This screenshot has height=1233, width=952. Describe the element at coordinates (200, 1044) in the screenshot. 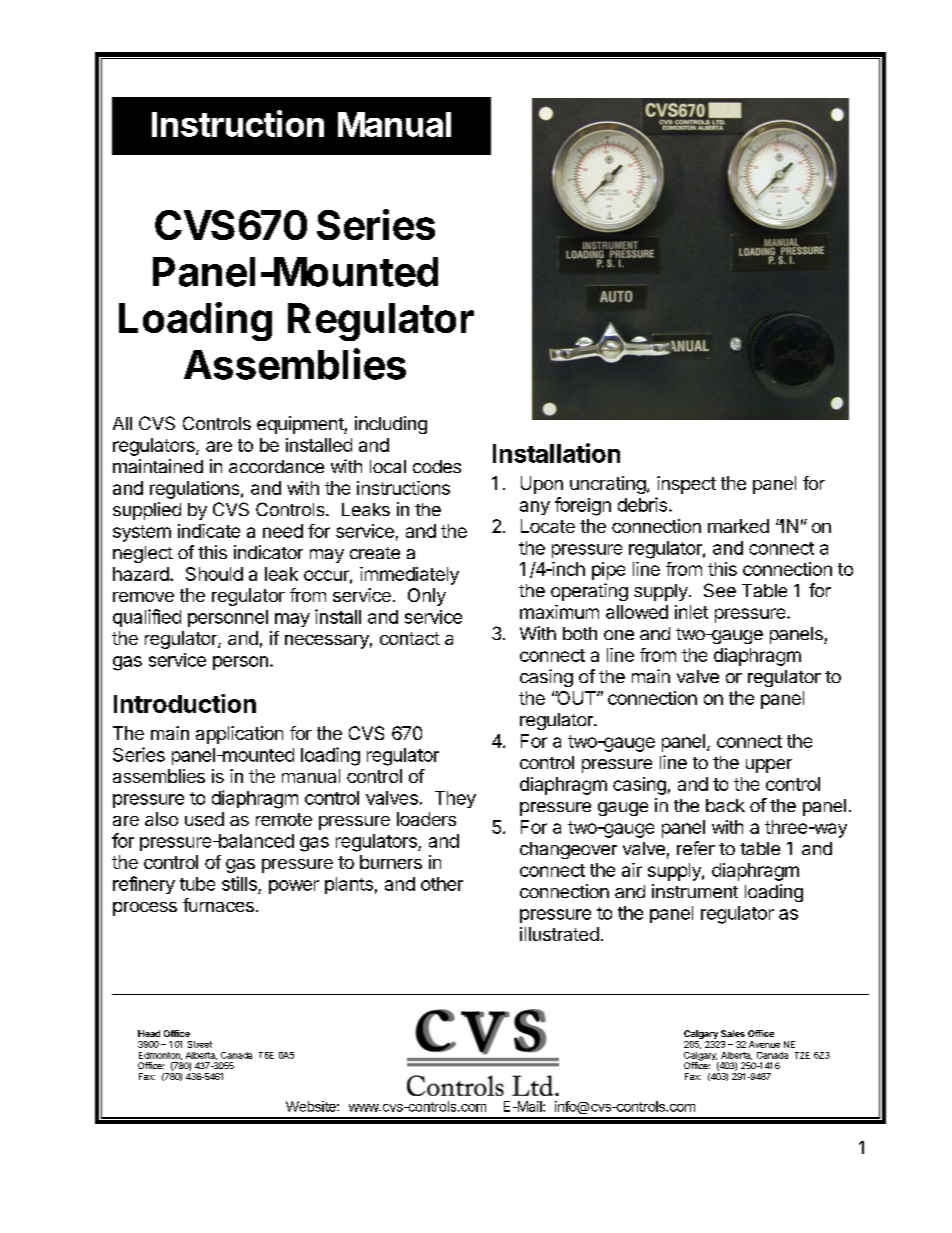

I see `Street` at that location.
